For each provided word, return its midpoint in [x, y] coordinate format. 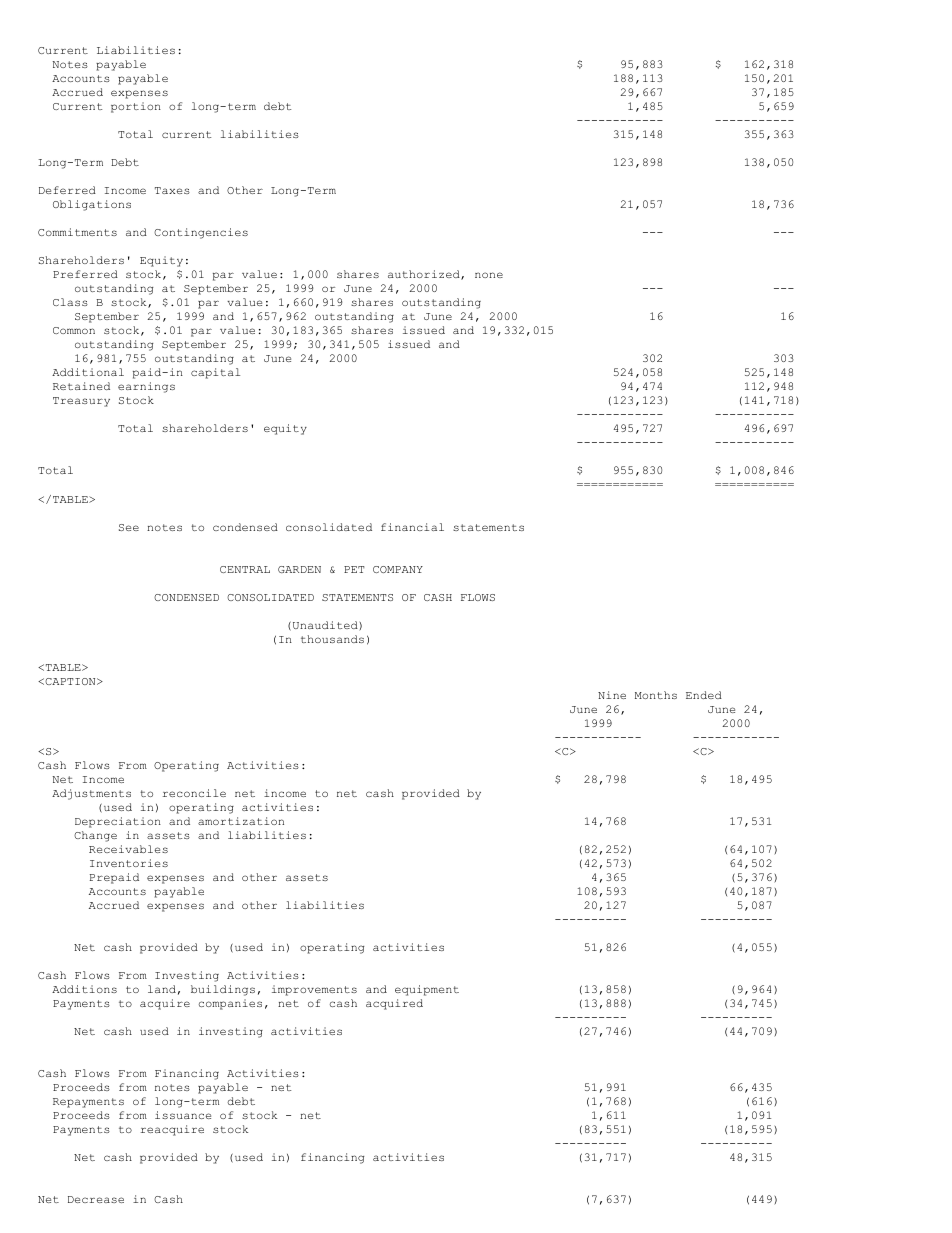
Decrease [96, 1199]
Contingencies [201, 233]
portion [136, 107]
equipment [427, 990]
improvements [314, 990]
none [489, 275]
